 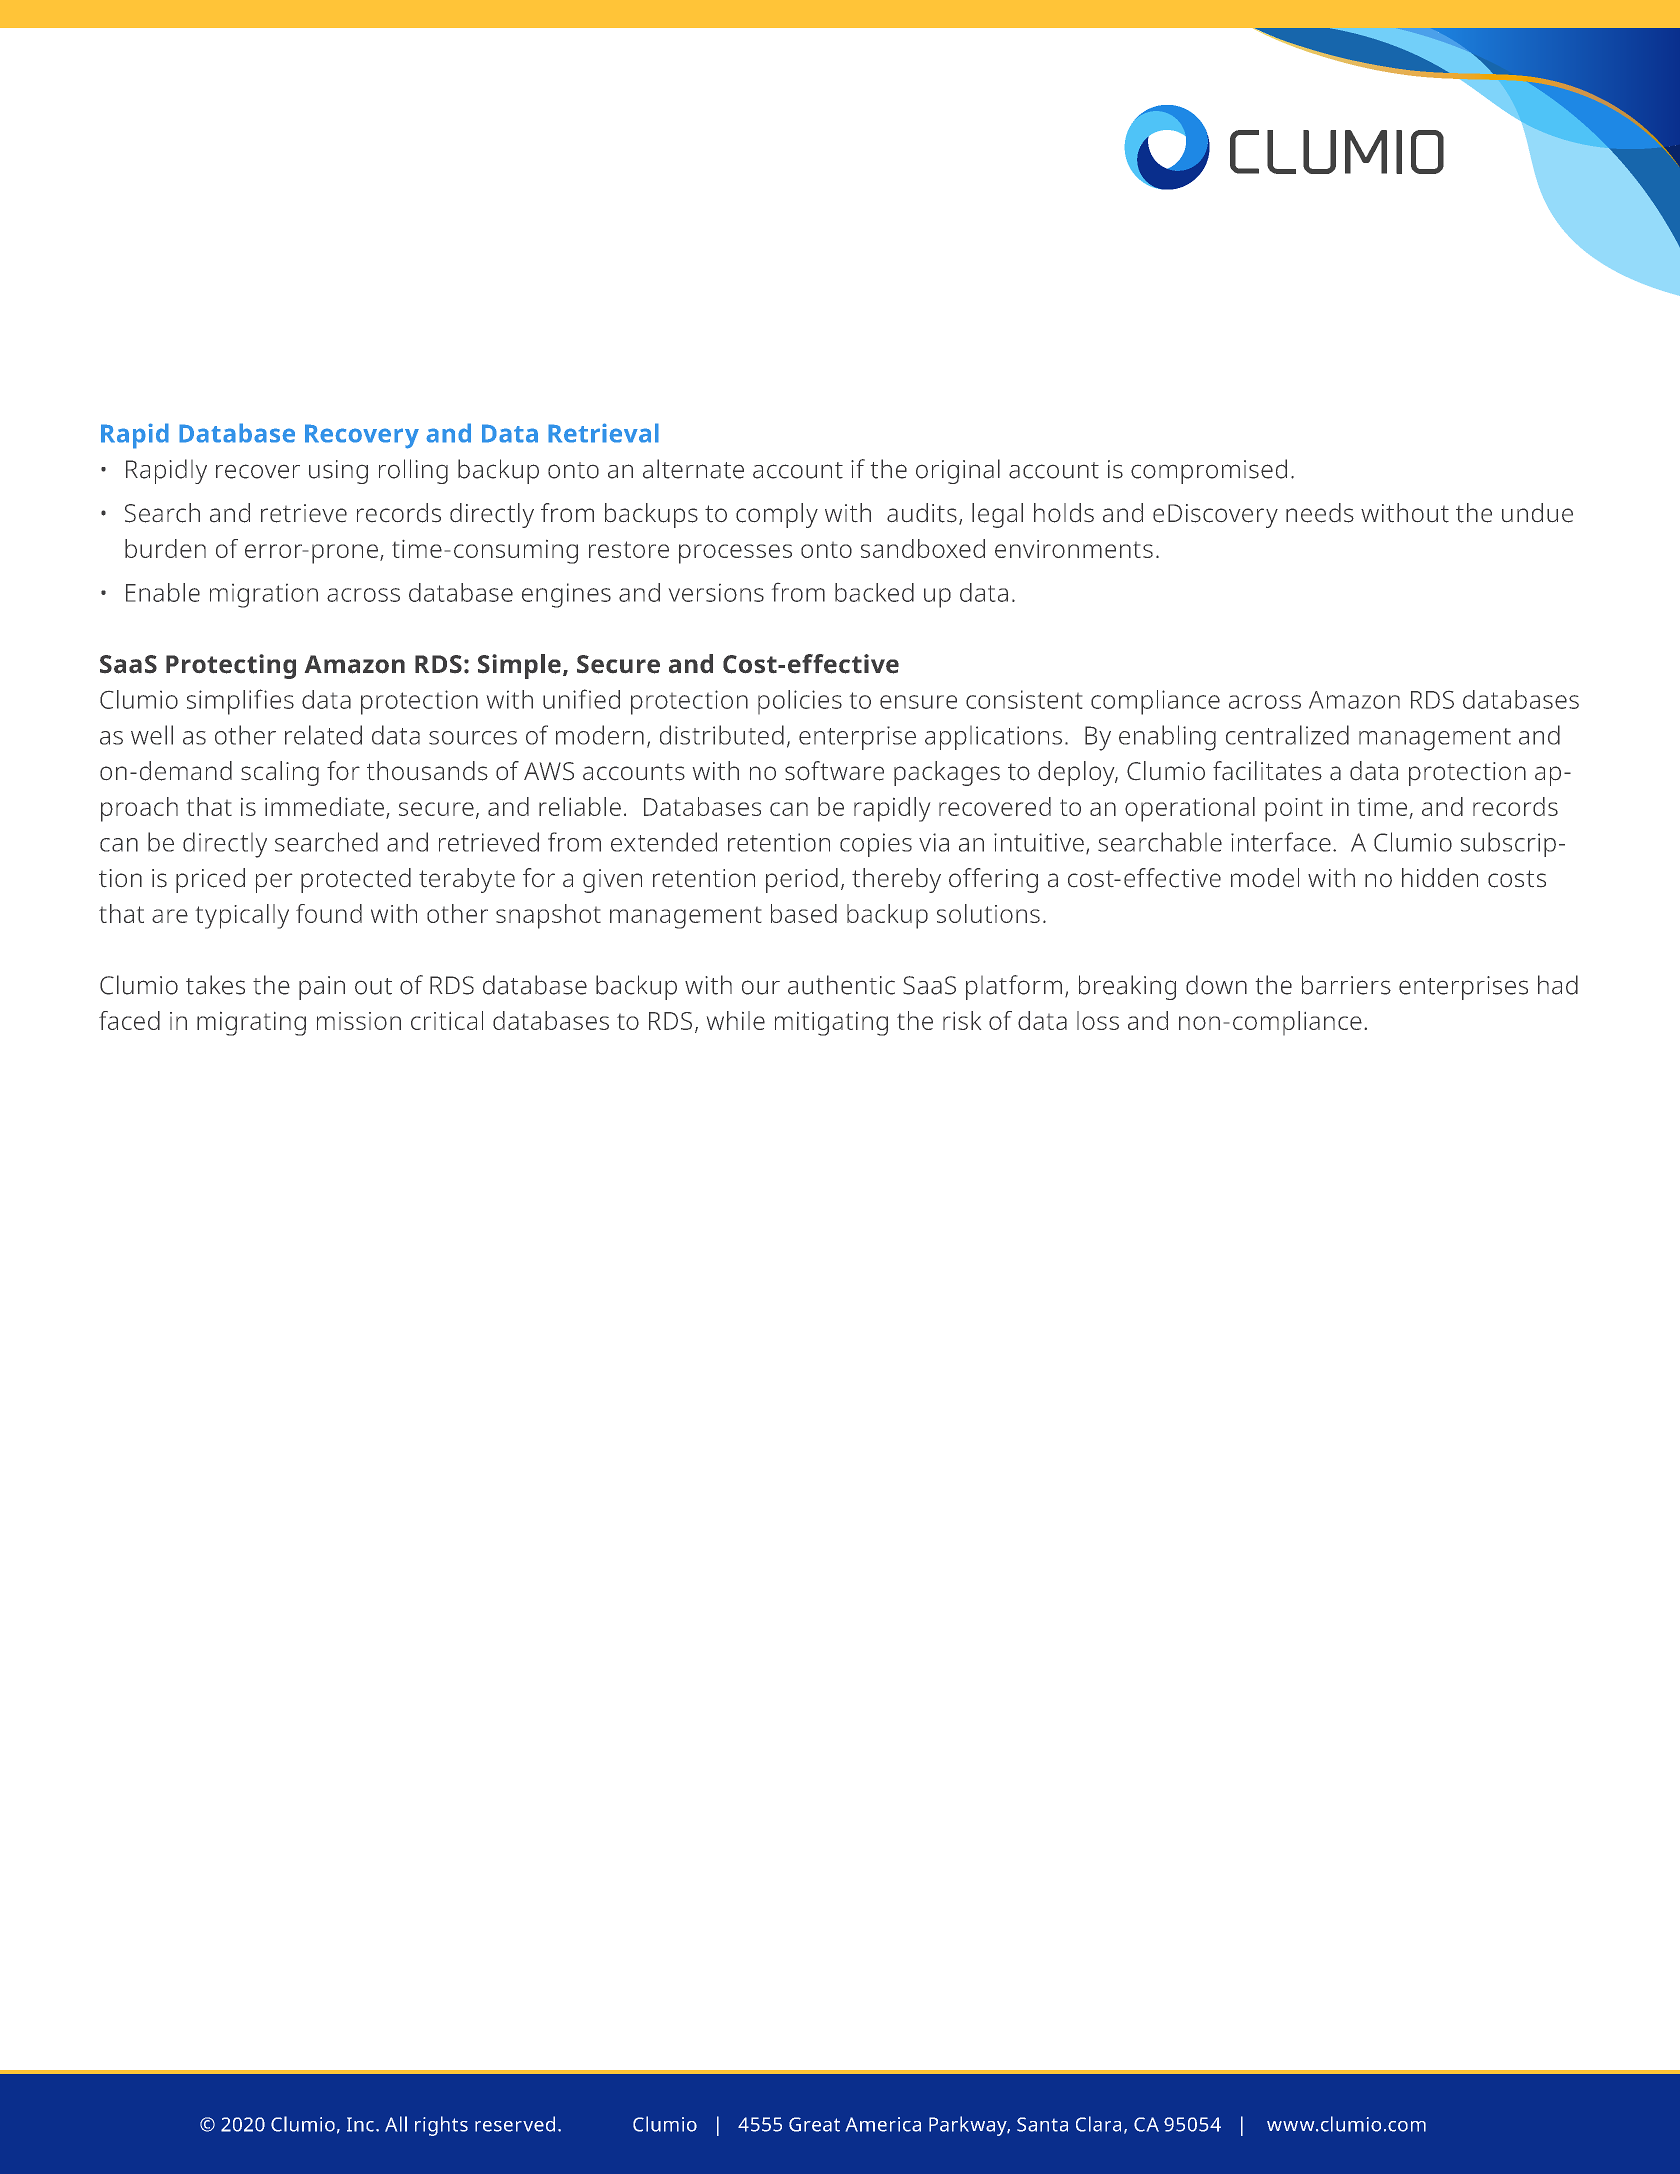 I want to click on immediate, so click(x=324, y=806).
